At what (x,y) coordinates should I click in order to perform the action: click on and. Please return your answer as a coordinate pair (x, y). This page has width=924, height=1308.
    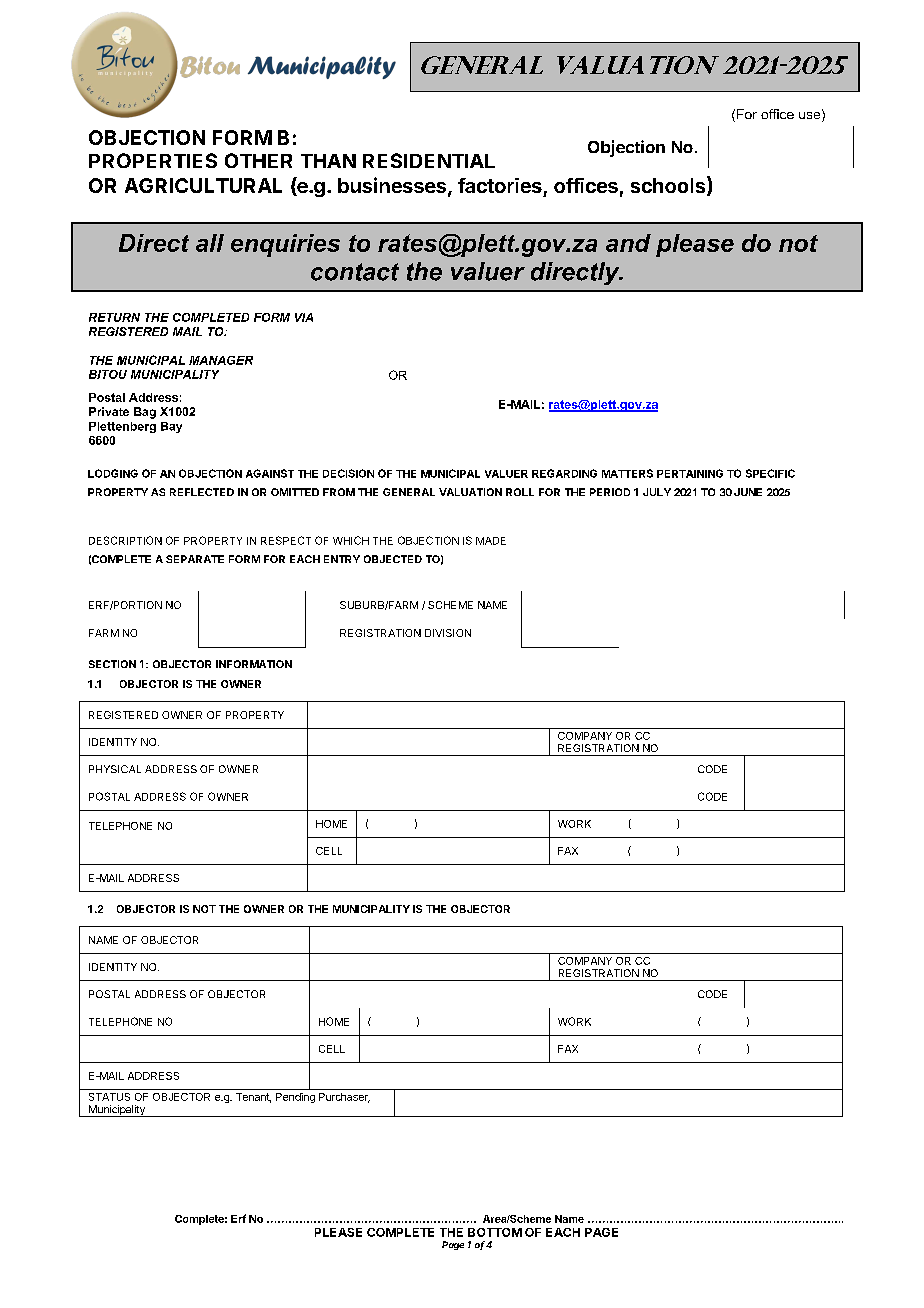
    Looking at the image, I should click on (628, 243).
